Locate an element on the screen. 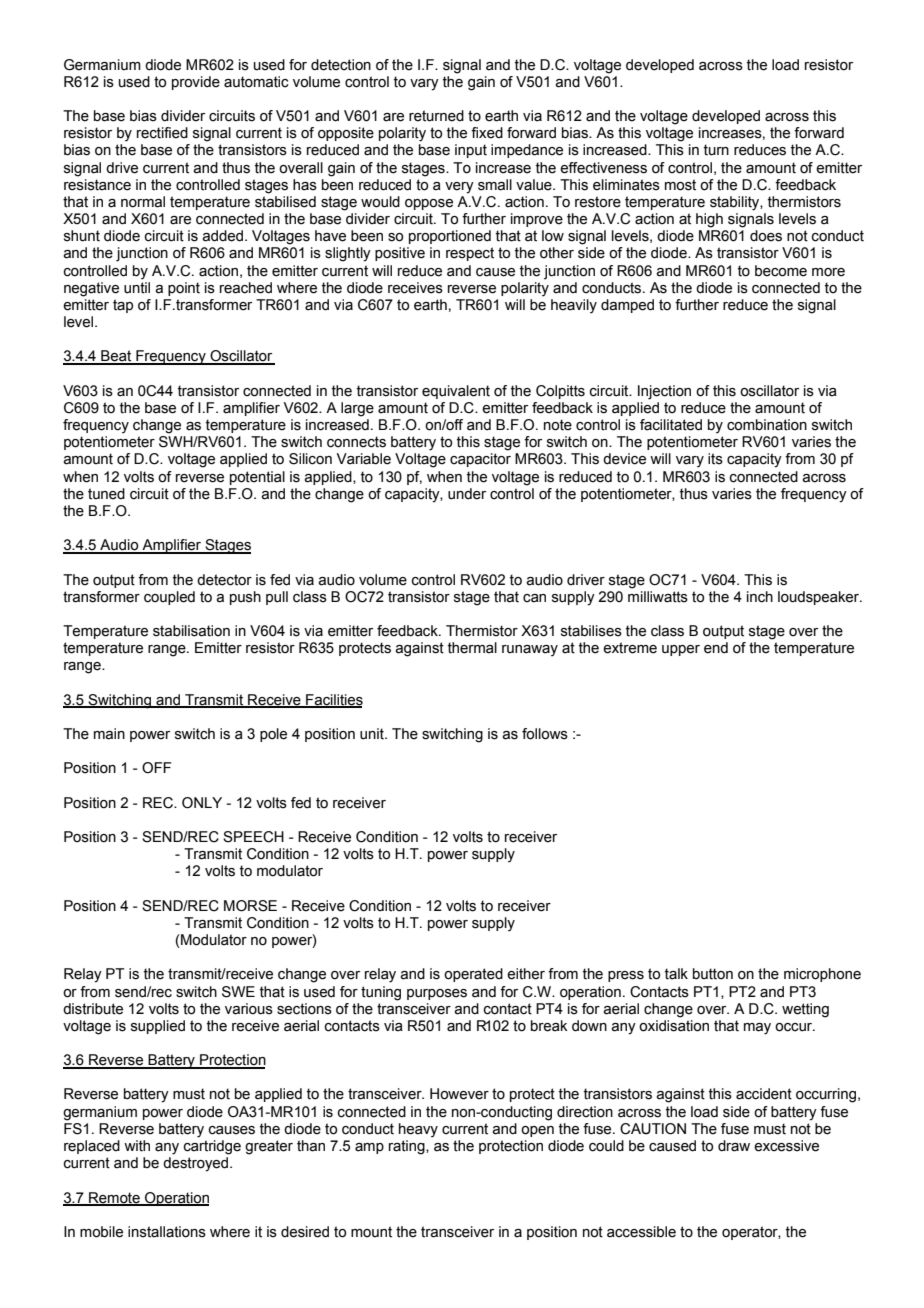 This screenshot has width=924, height=1308. stabilisation is located at coordinates (191, 631).
